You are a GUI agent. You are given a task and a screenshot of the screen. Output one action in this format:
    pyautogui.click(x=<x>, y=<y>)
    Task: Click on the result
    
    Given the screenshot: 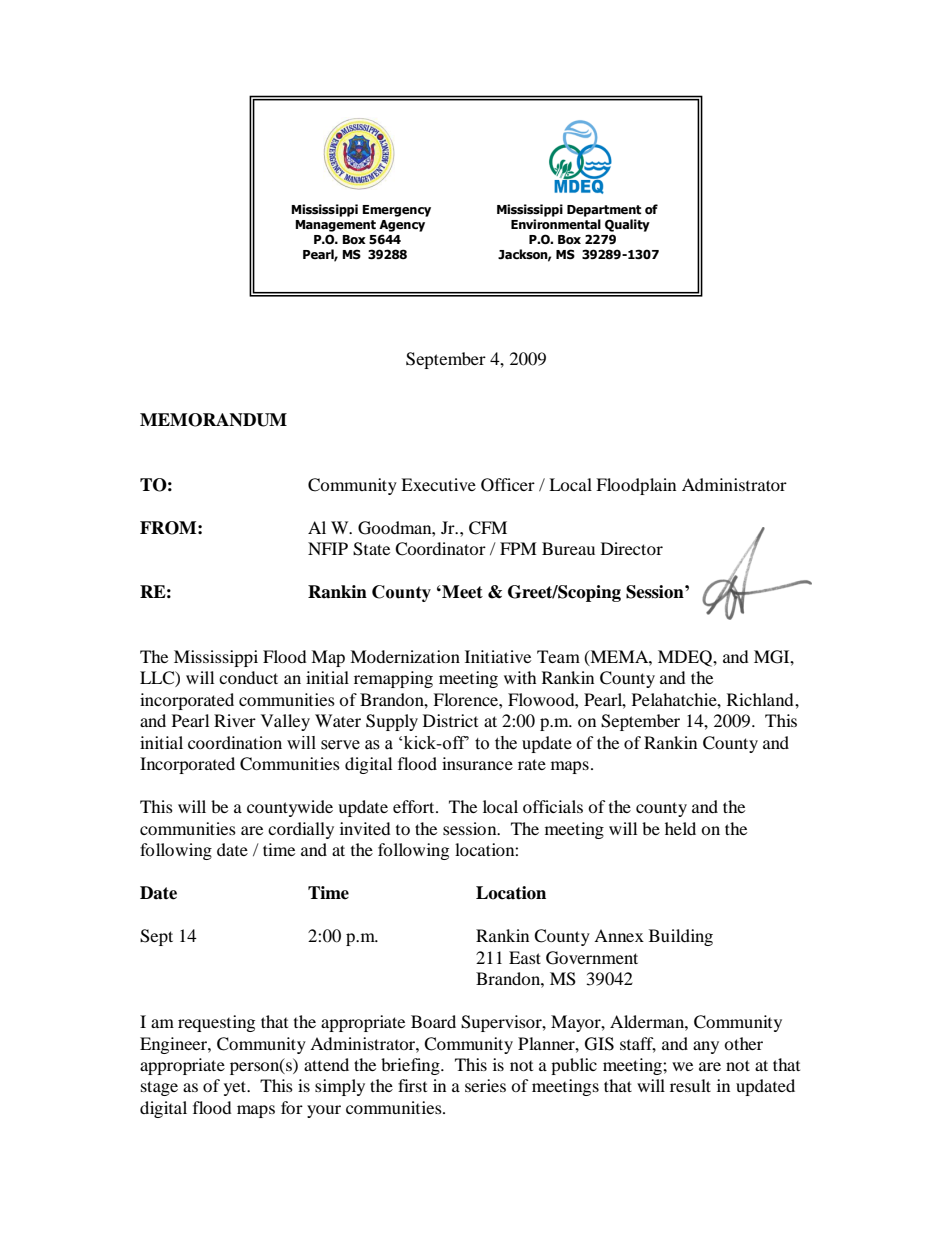 What is the action you would take?
    pyautogui.click(x=690, y=1085)
